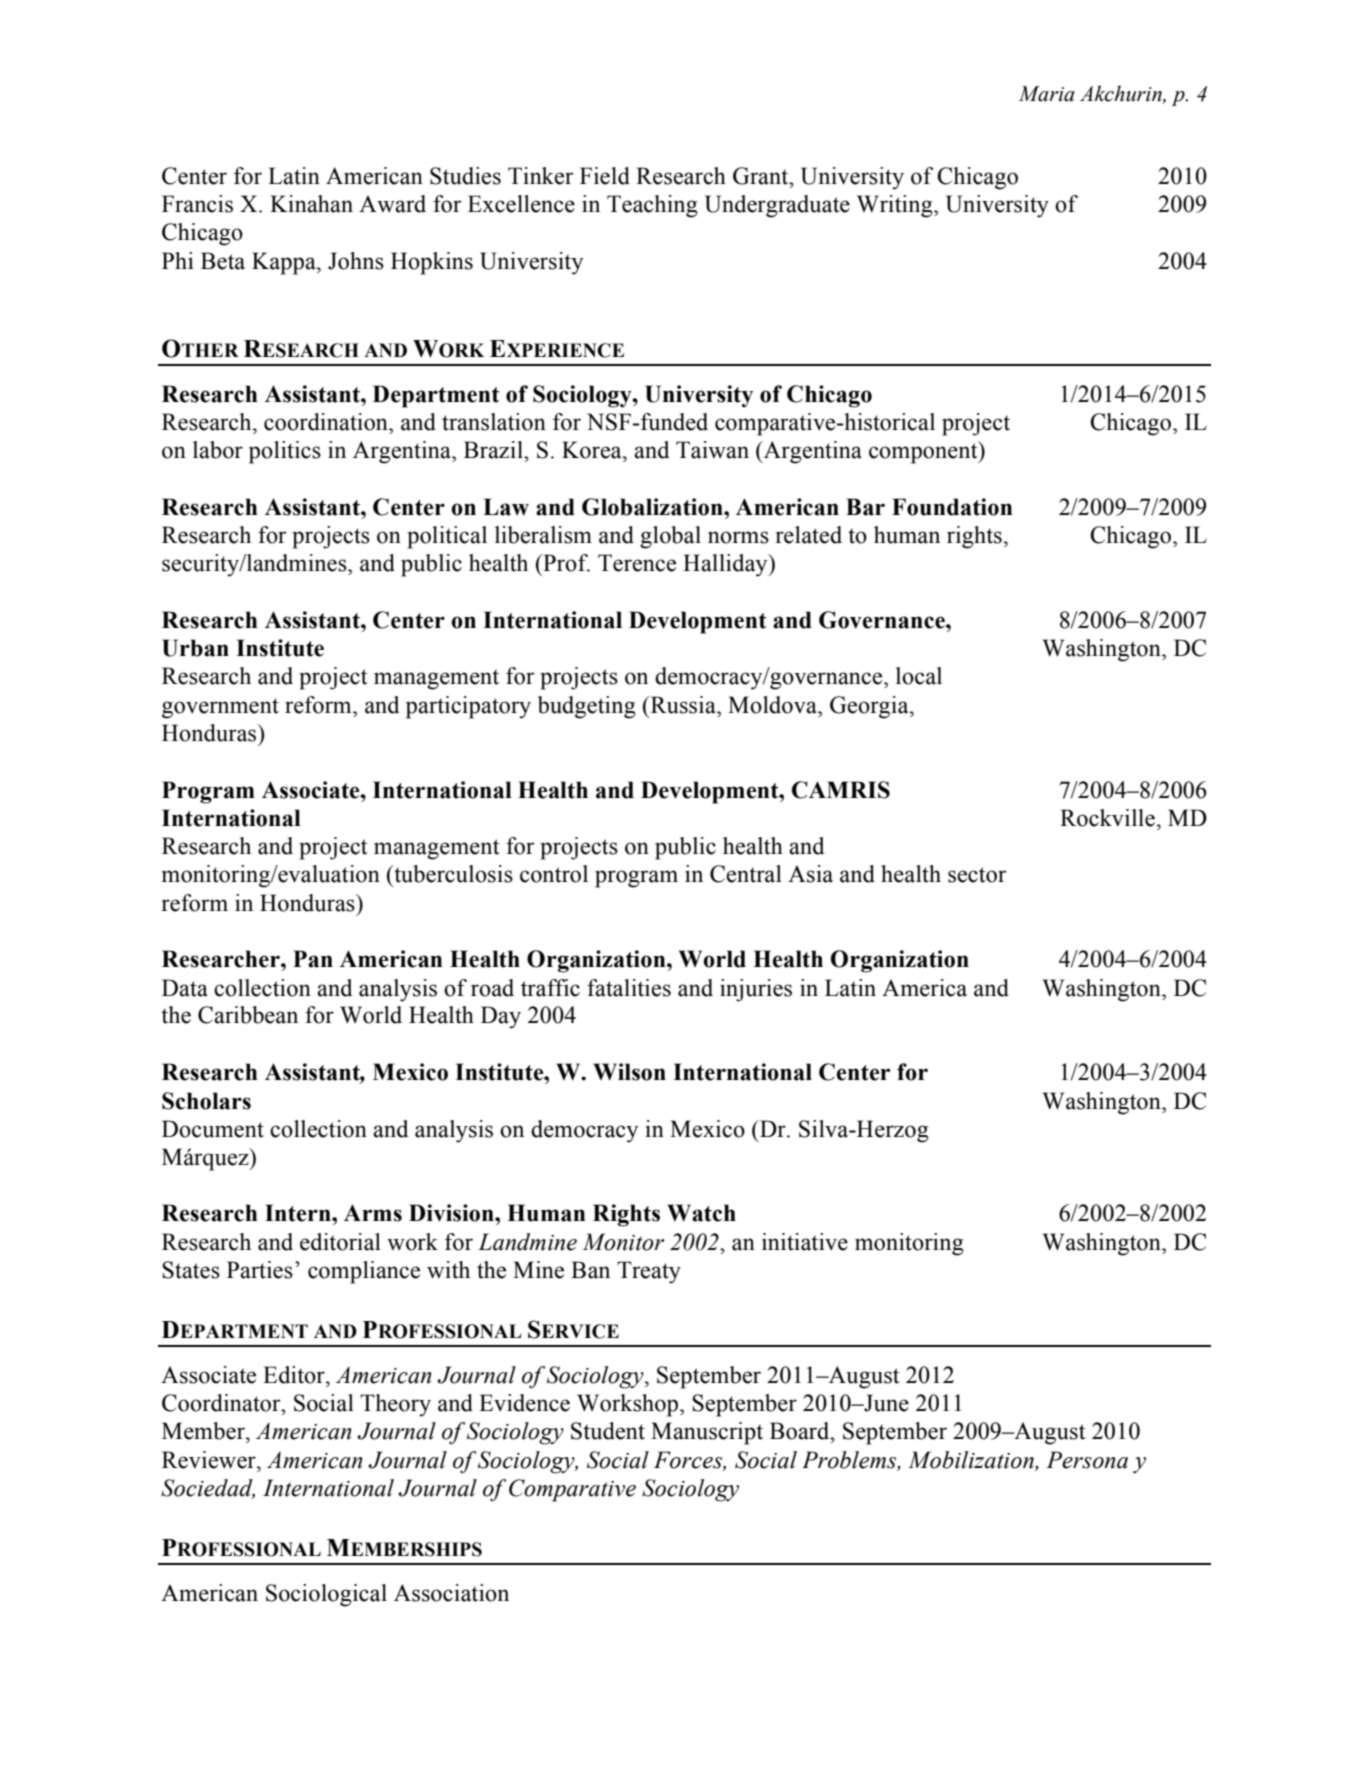 Image resolution: width=1368 pixels, height=1770 pixels. What do you see at coordinates (608, 1431) in the page?
I see `Student` at bounding box center [608, 1431].
